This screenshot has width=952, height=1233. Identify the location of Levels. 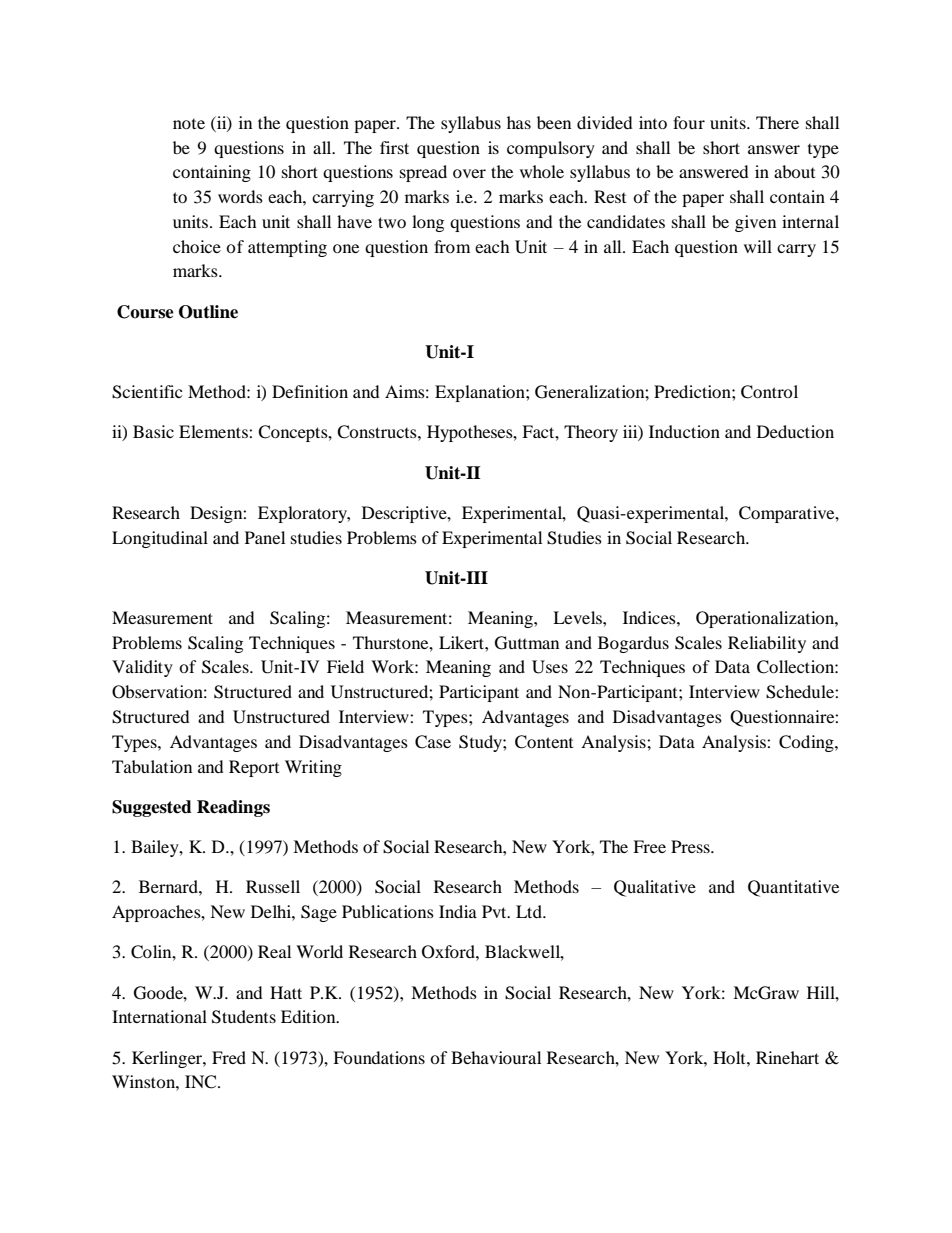
(578, 617).
